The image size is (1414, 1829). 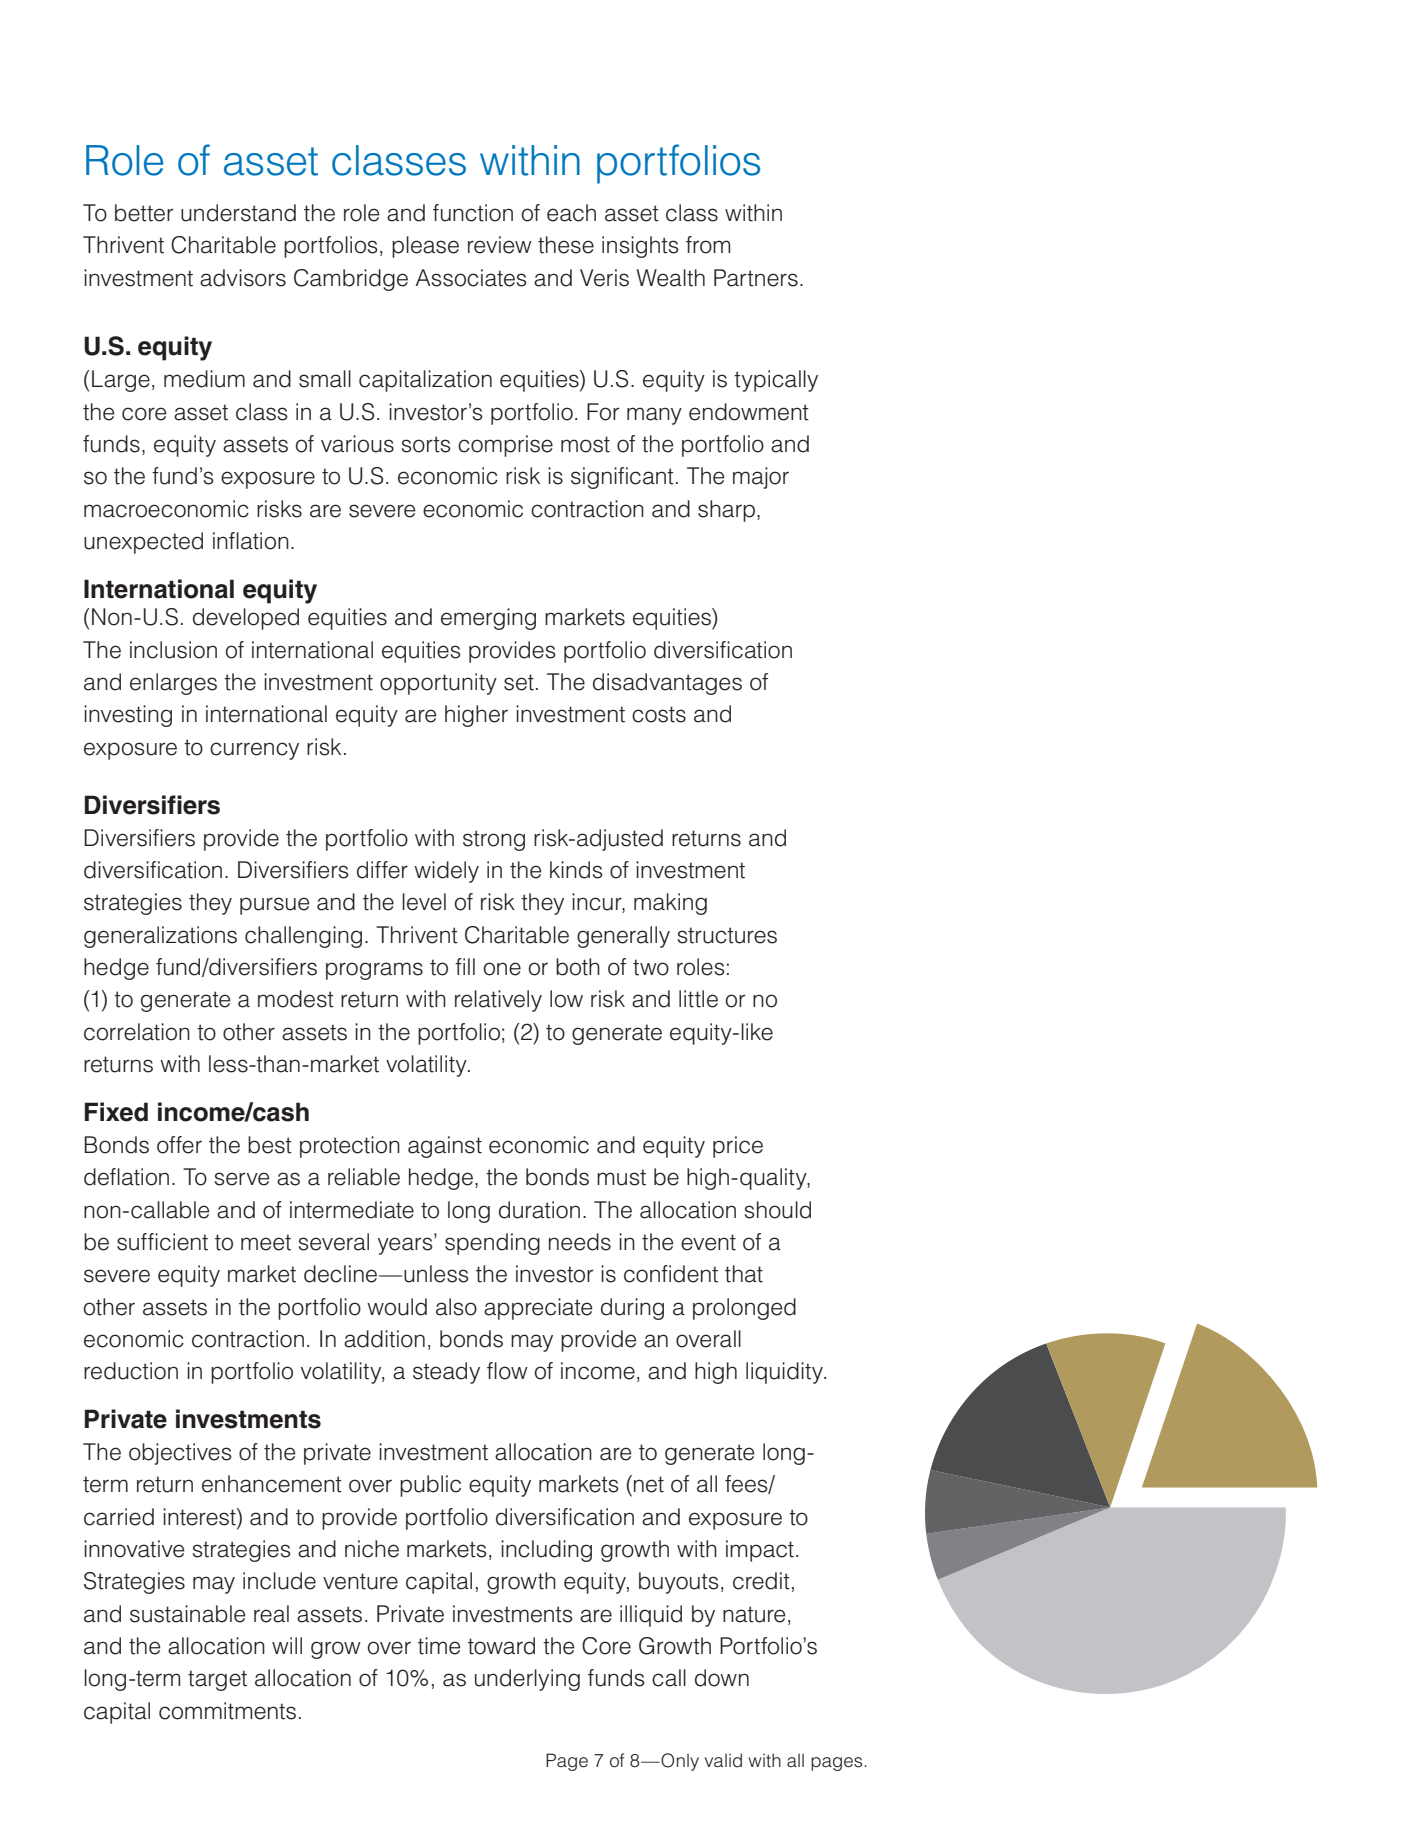 What do you see at coordinates (227, 1711) in the image?
I see `commitments` at bounding box center [227, 1711].
